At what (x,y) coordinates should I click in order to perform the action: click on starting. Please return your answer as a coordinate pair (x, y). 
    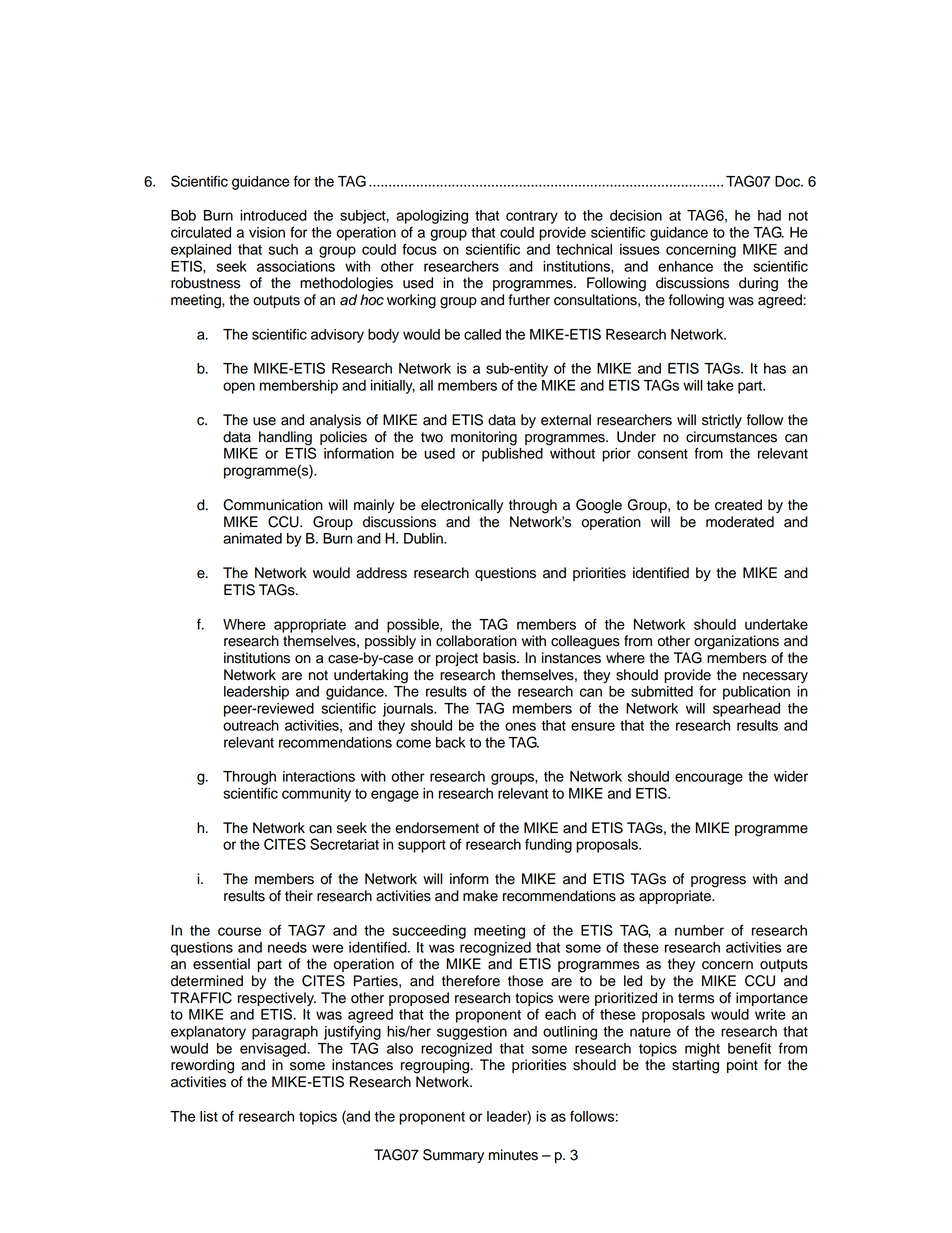
    Looking at the image, I should click on (695, 1066).
